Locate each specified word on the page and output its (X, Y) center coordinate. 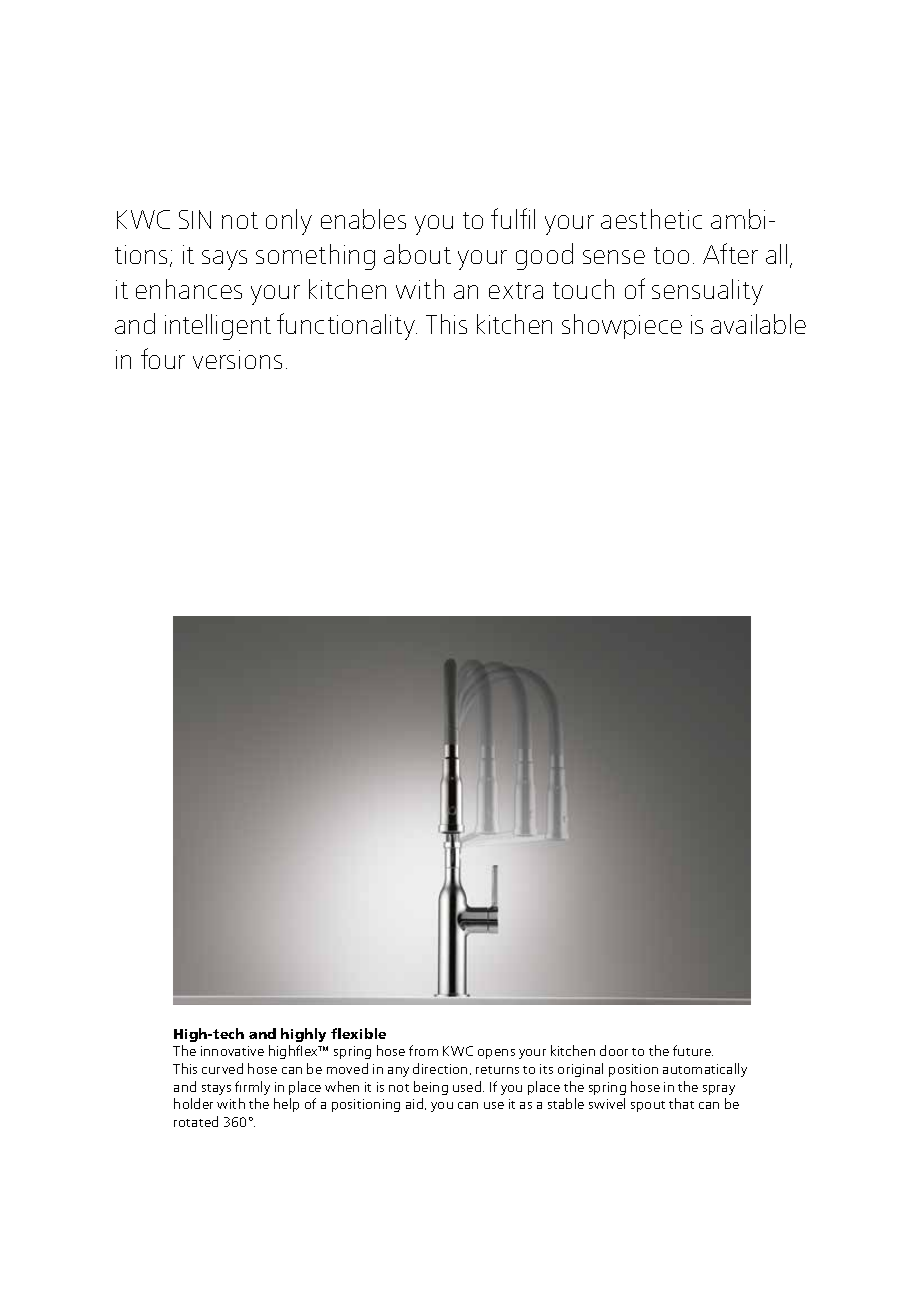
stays (216, 1089)
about (417, 254)
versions (237, 359)
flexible (358, 1033)
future (693, 1050)
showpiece (622, 326)
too (671, 255)
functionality (347, 326)
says (224, 260)
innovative (232, 1051)
